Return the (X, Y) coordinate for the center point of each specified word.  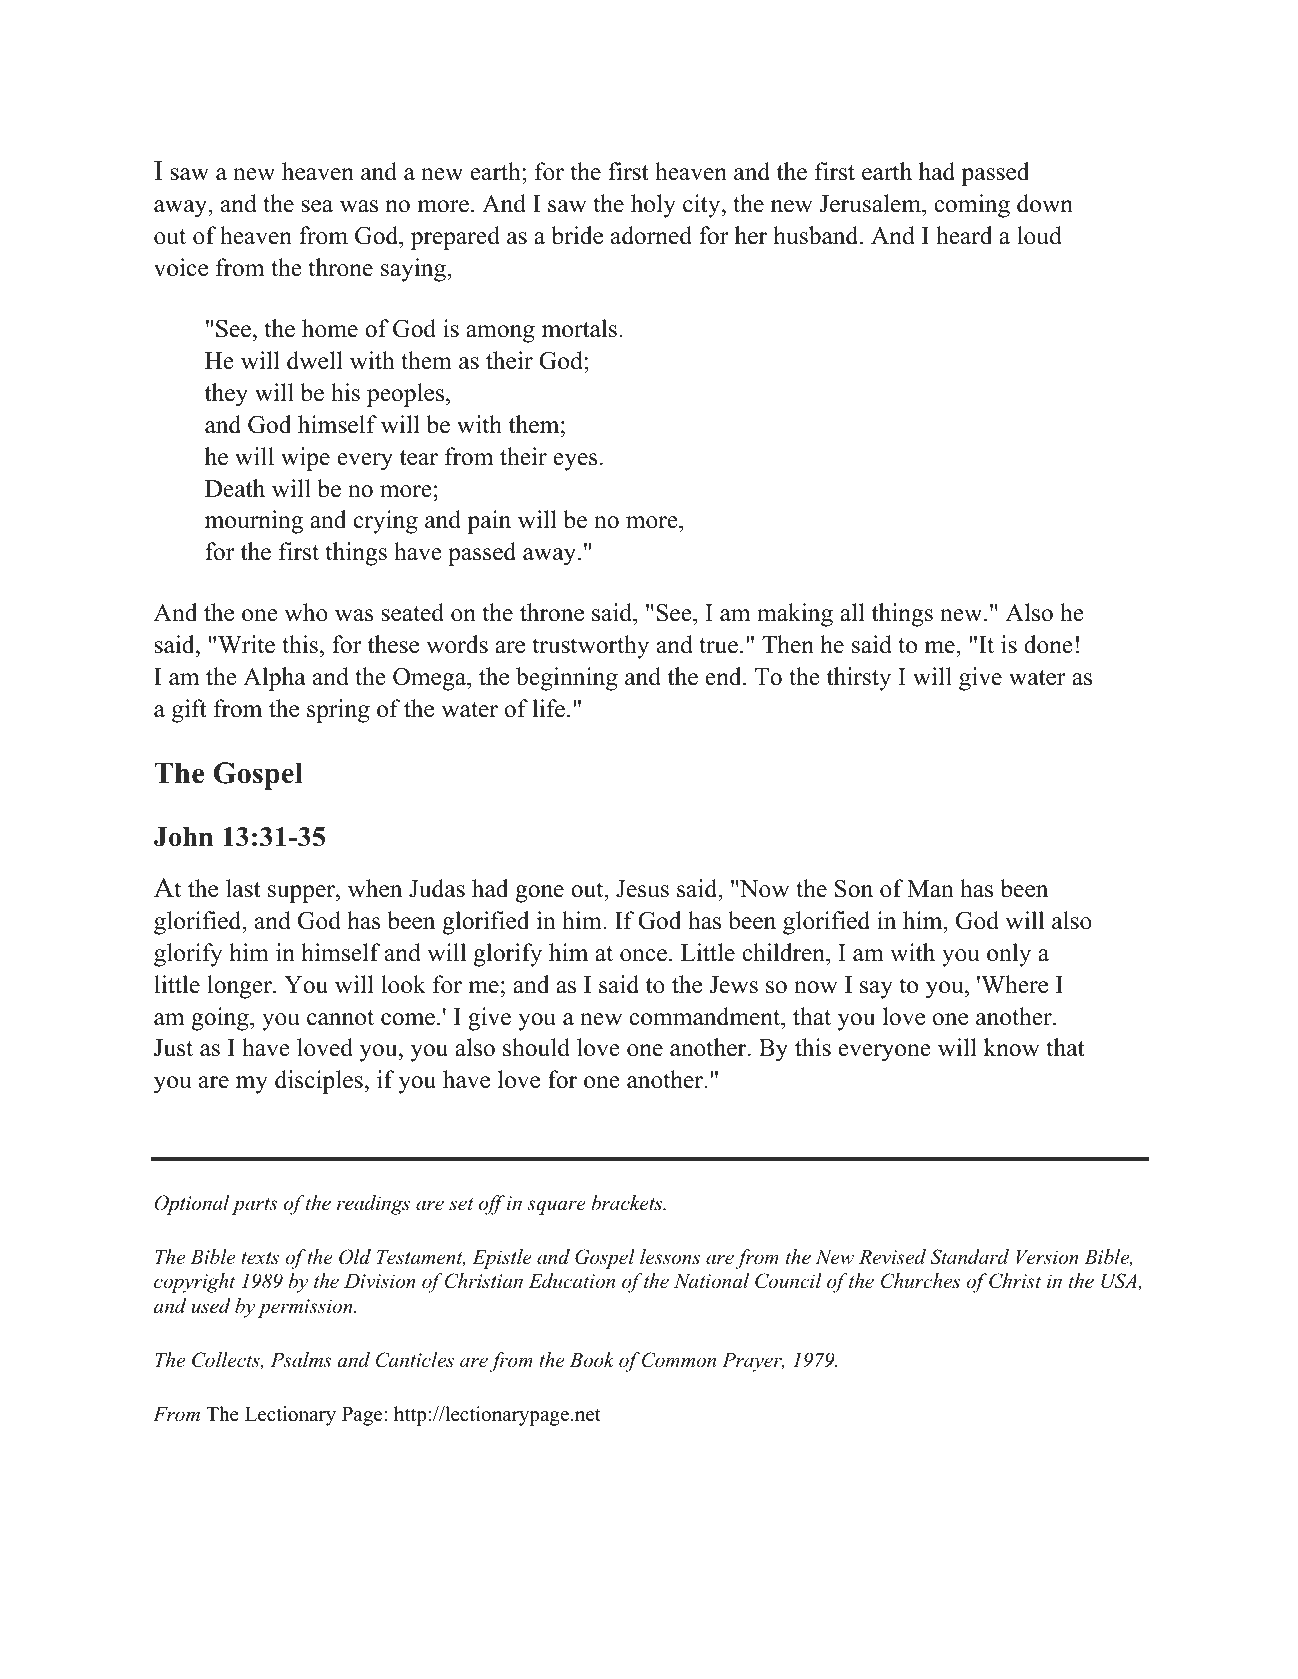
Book (592, 1360)
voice (181, 267)
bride (577, 235)
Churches (920, 1281)
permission (306, 1308)
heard (964, 235)
